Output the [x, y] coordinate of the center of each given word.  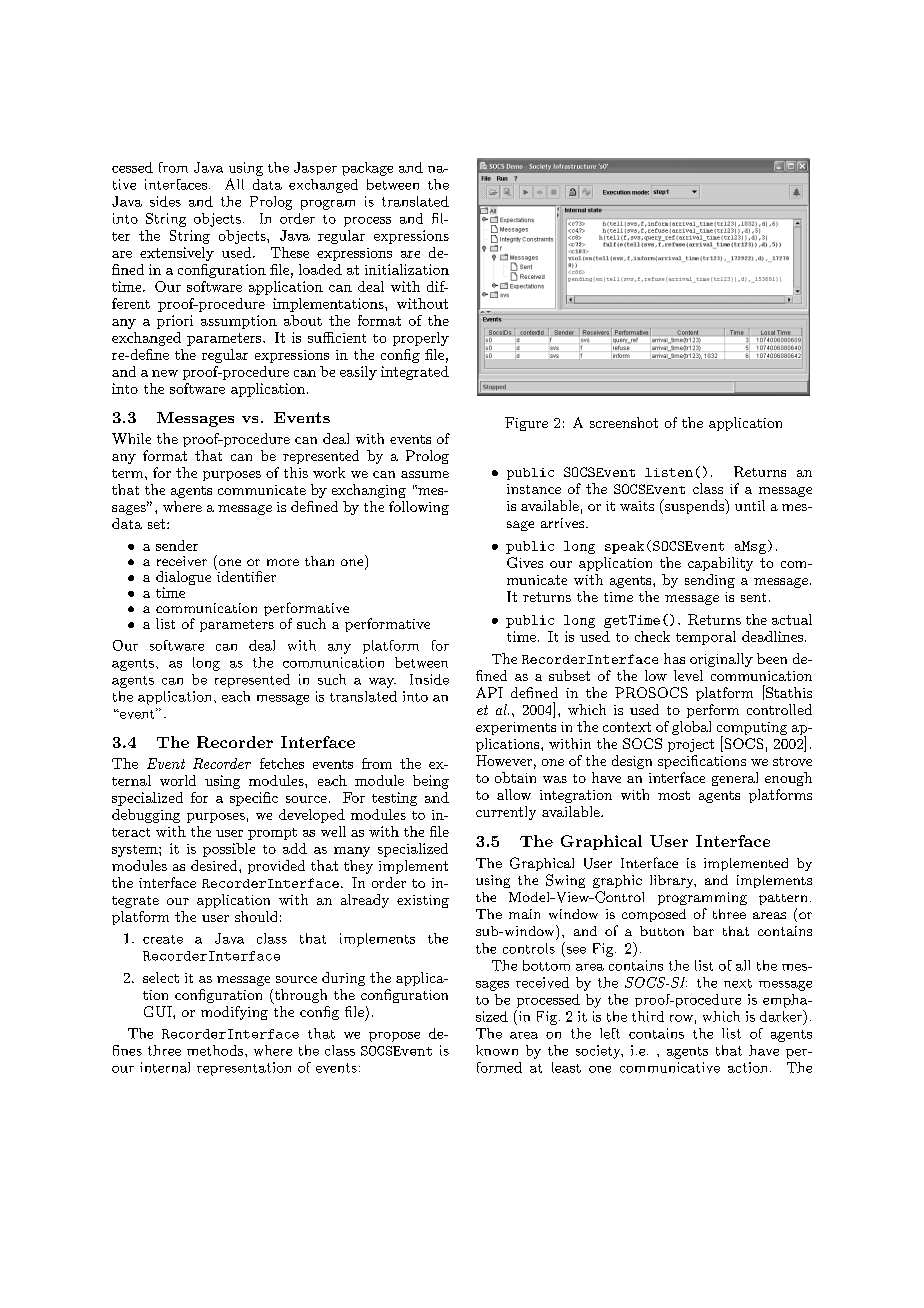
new [165, 373]
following [419, 508]
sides [165, 201]
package [367, 169]
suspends [695, 506]
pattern [783, 899]
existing [423, 901]
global [691, 728]
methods [216, 1050]
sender [177, 545]
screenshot [624, 422]
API [489, 692]
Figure [526, 424]
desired [215, 865]
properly [421, 339]
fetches [282, 763]
